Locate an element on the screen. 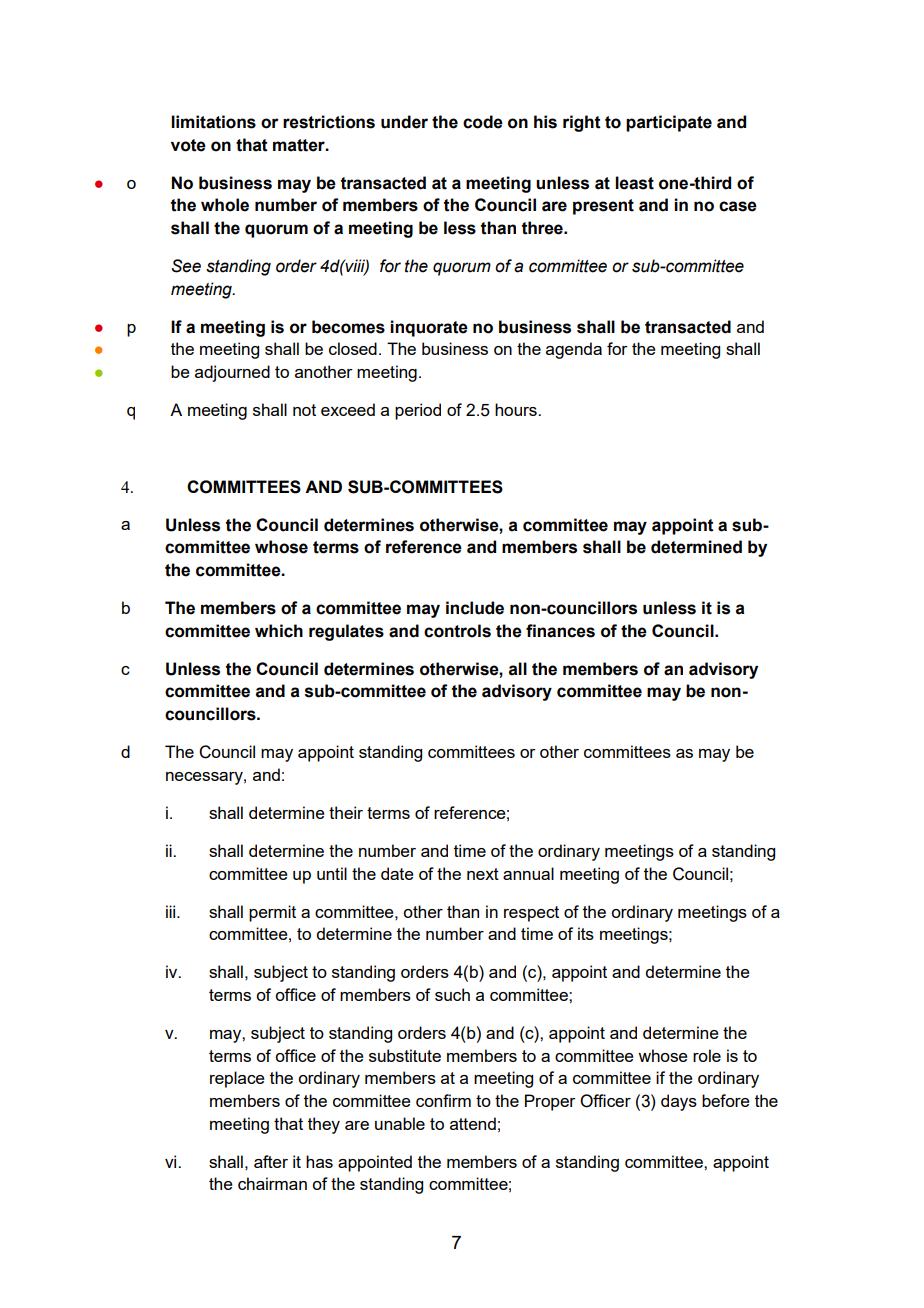 This screenshot has height=1308, width=924. becomes is located at coordinates (348, 327).
